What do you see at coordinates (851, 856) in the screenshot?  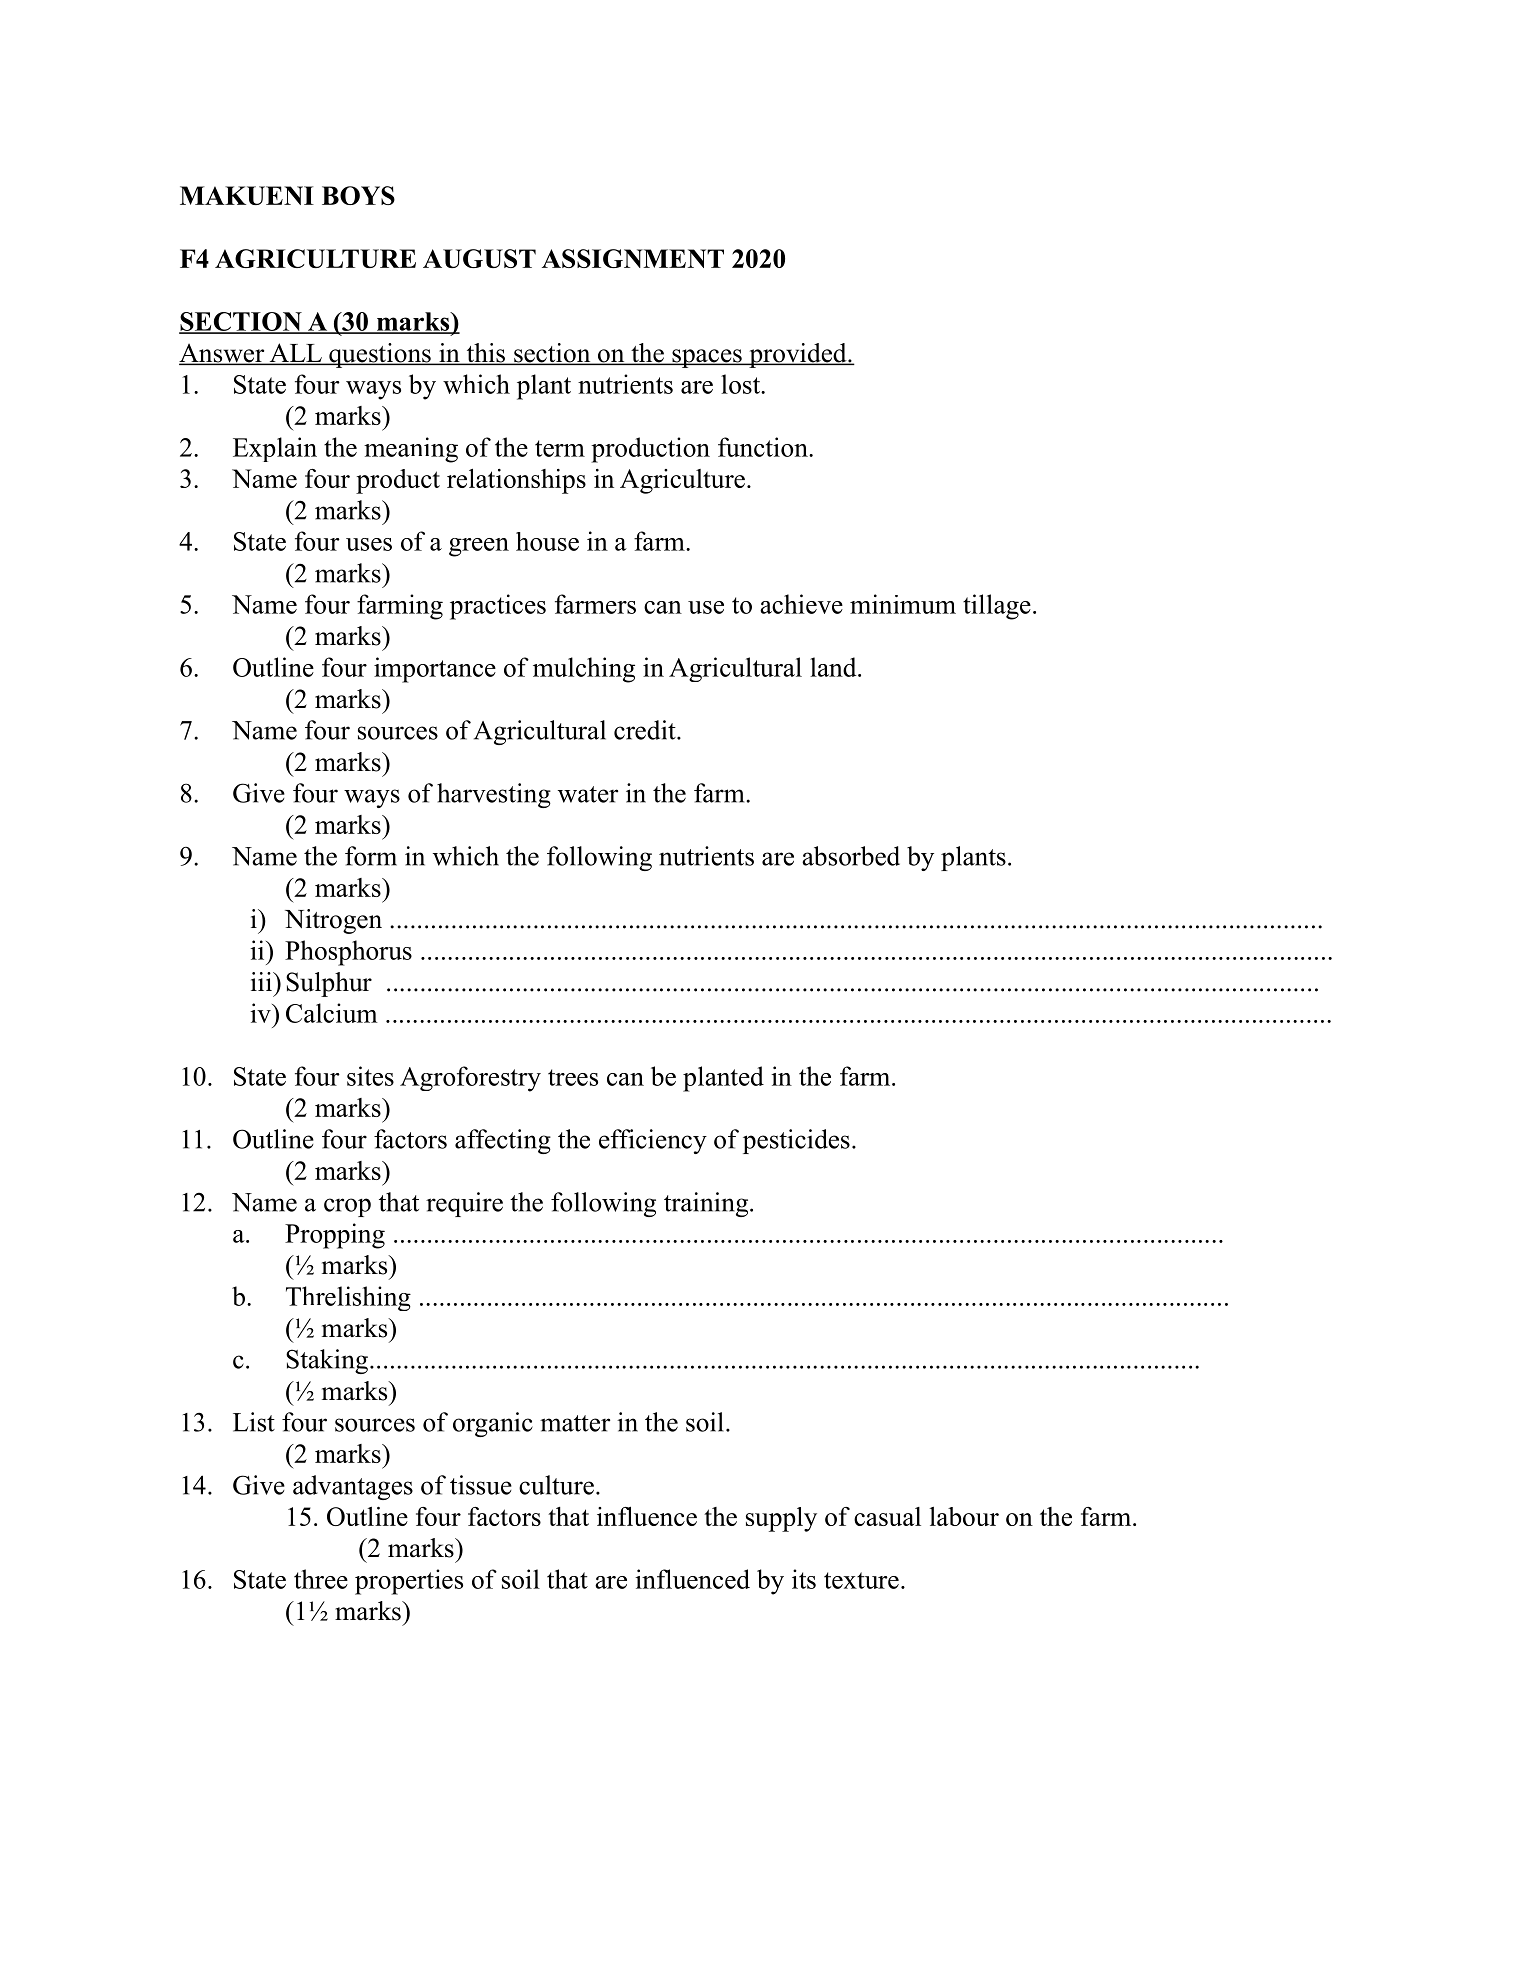 I see `absorbed` at bounding box center [851, 856].
